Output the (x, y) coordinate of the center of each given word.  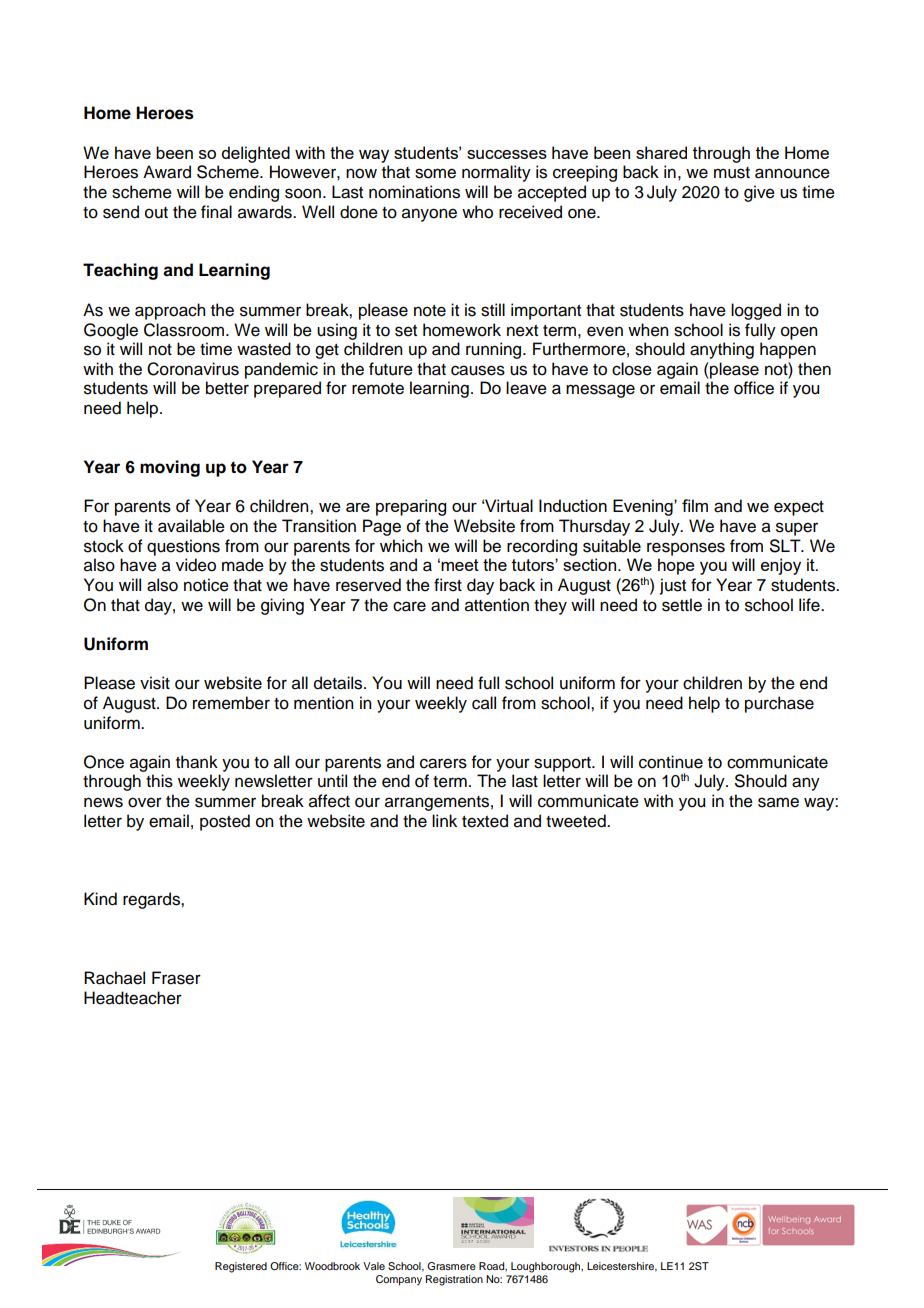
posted (225, 822)
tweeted (577, 821)
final (216, 212)
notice (206, 585)
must (732, 173)
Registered (241, 1267)
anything (722, 350)
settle (682, 605)
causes (478, 370)
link (444, 820)
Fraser (176, 978)
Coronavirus (193, 369)
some (435, 173)
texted (485, 821)
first (448, 585)
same (778, 802)
